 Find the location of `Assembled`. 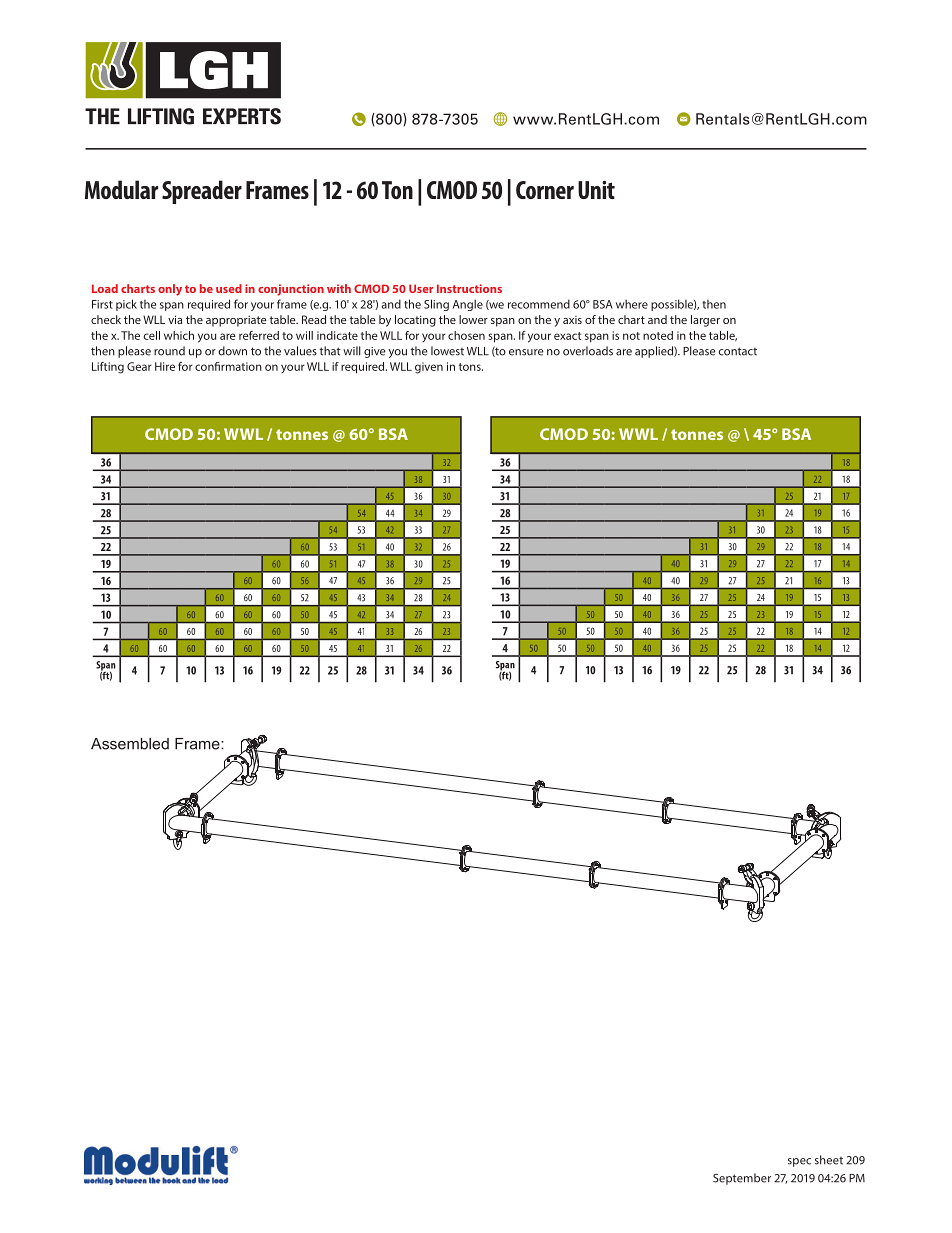

Assembled is located at coordinates (130, 744).
